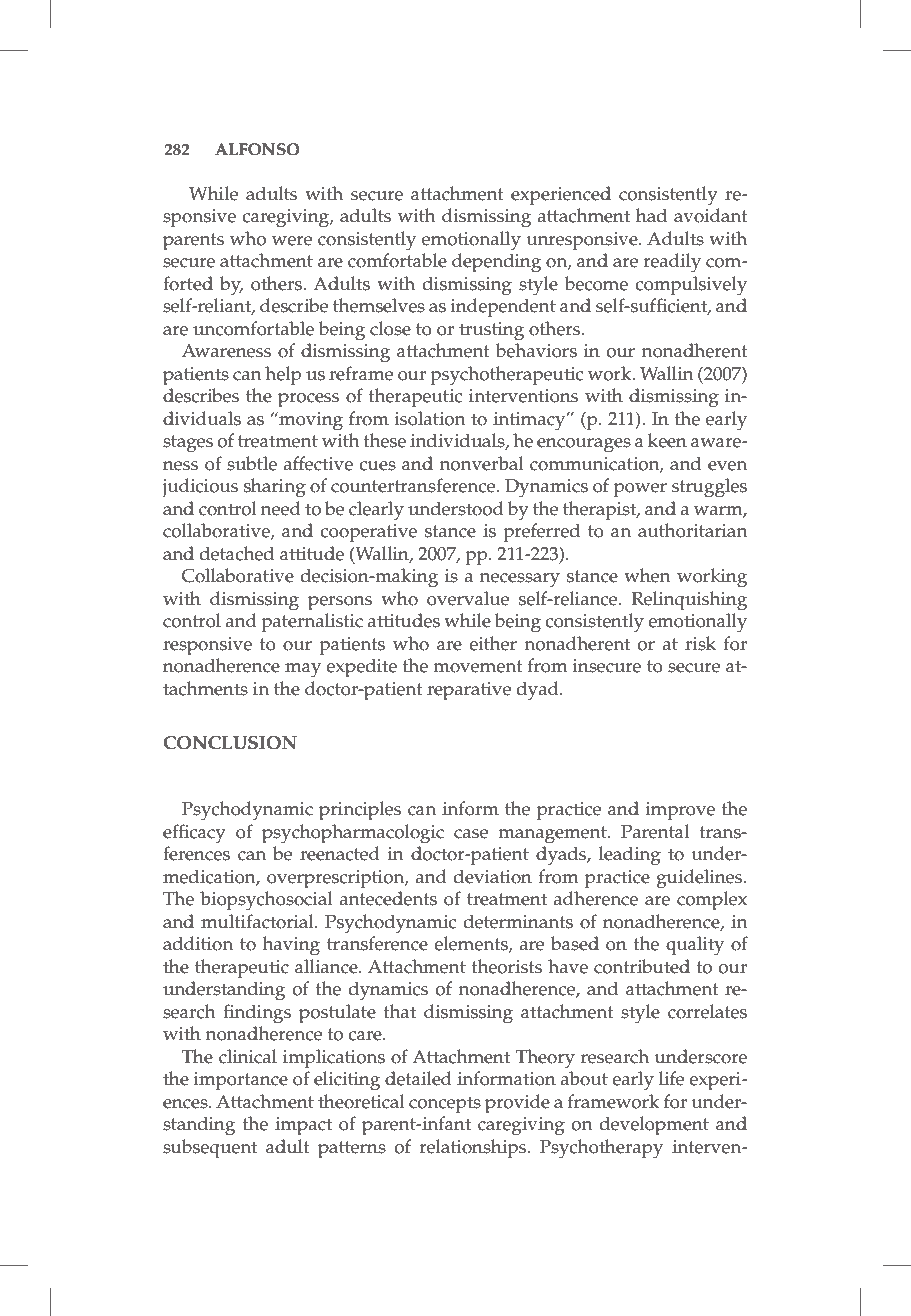 Image resolution: width=911 pixels, height=1316 pixels. I want to click on development, so click(654, 1126).
